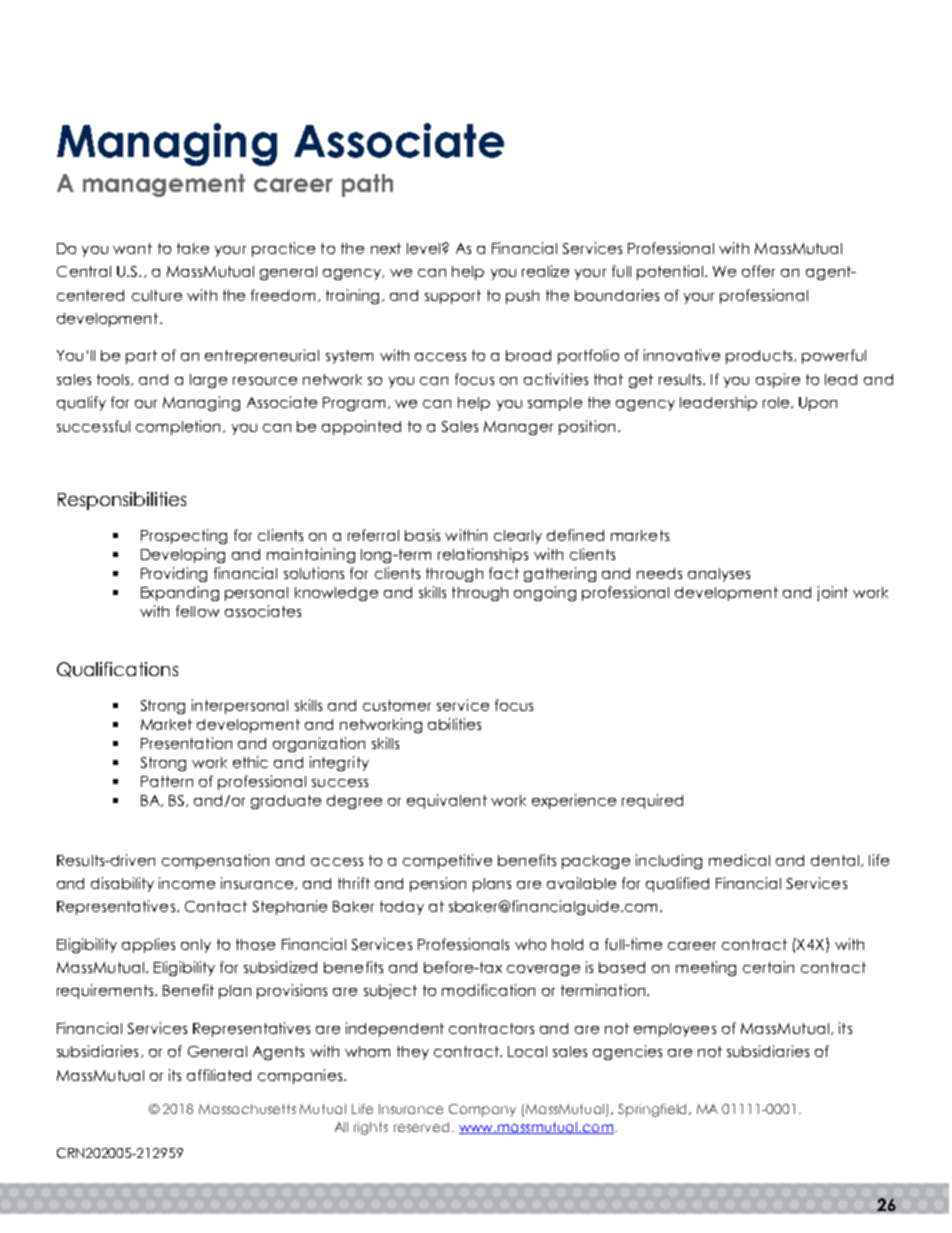 The width and height of the image is (952, 1233). Describe the element at coordinates (482, 1110) in the image. I see `Company` at that location.
